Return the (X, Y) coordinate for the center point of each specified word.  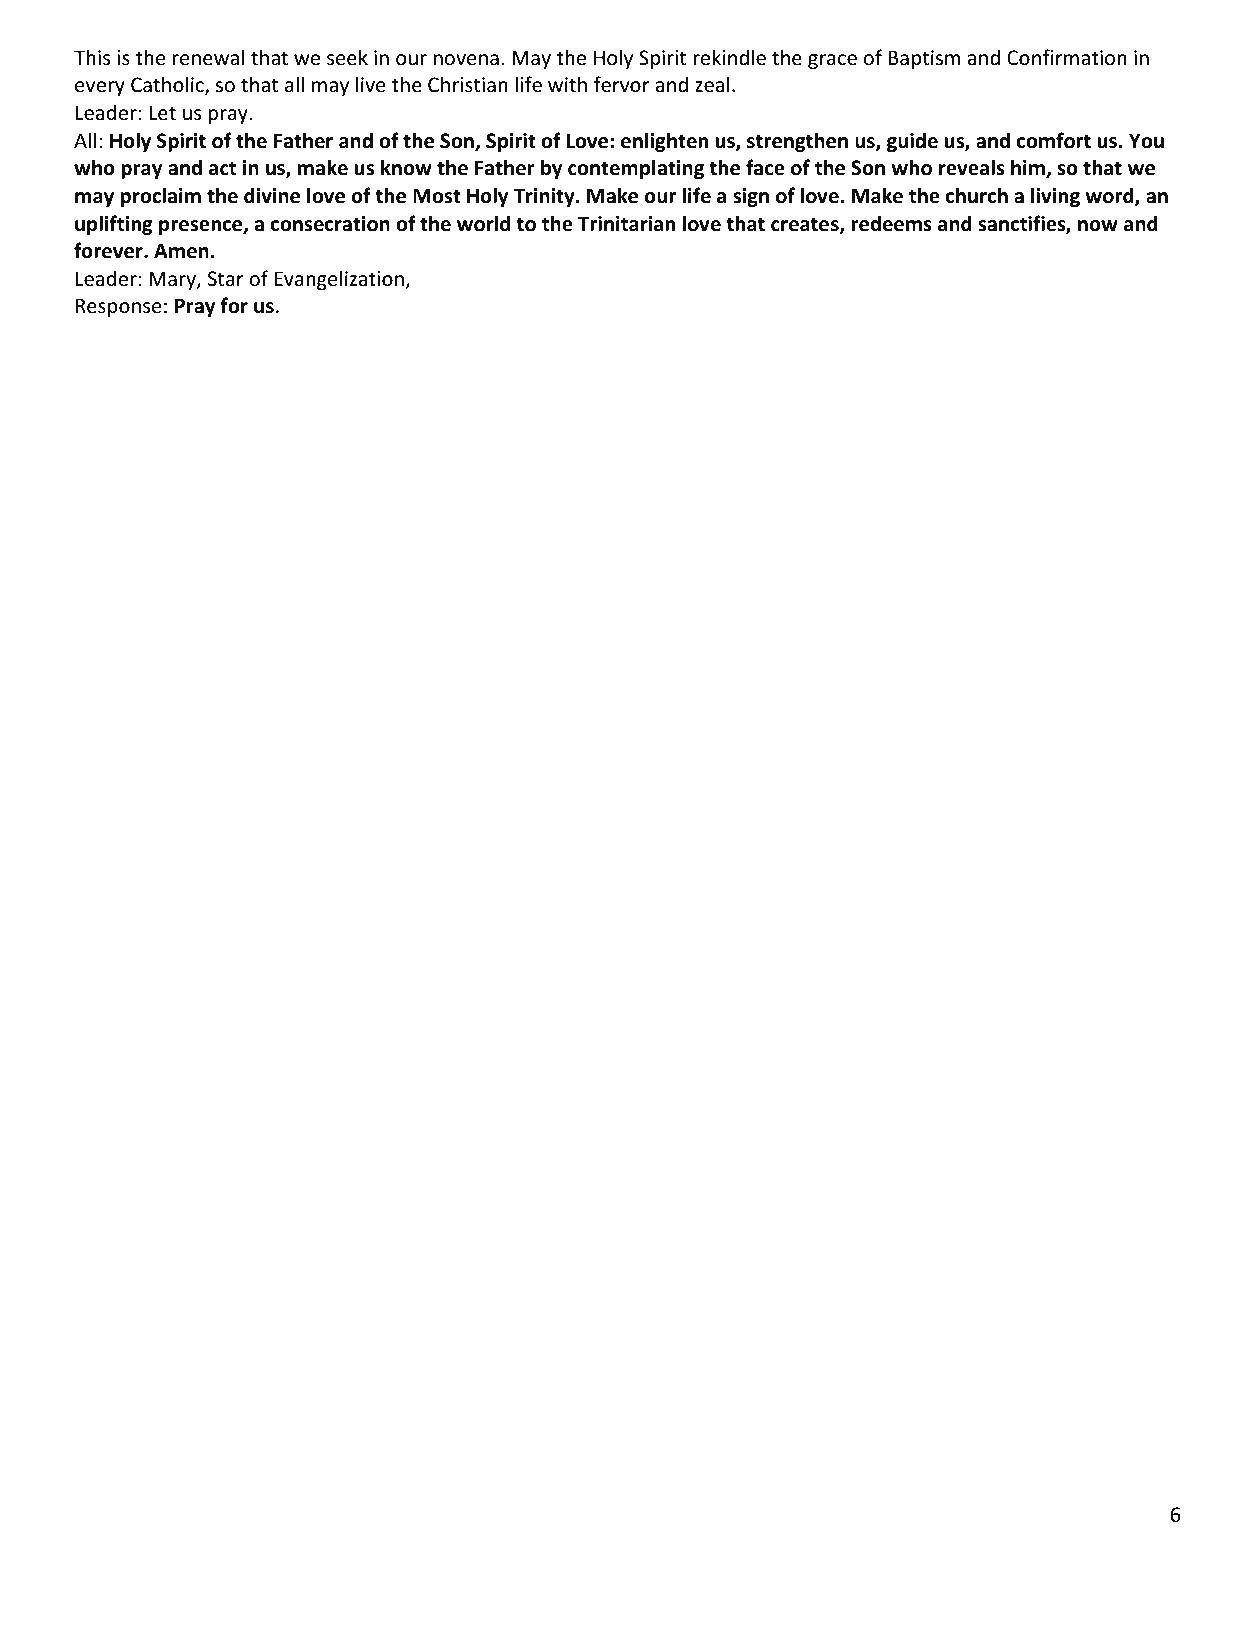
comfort (1054, 140)
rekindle (729, 57)
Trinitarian (626, 224)
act (222, 168)
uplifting (114, 225)
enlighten (664, 142)
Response (118, 307)
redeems (892, 223)
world (483, 223)
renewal (208, 57)
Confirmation (1067, 57)
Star (226, 278)
